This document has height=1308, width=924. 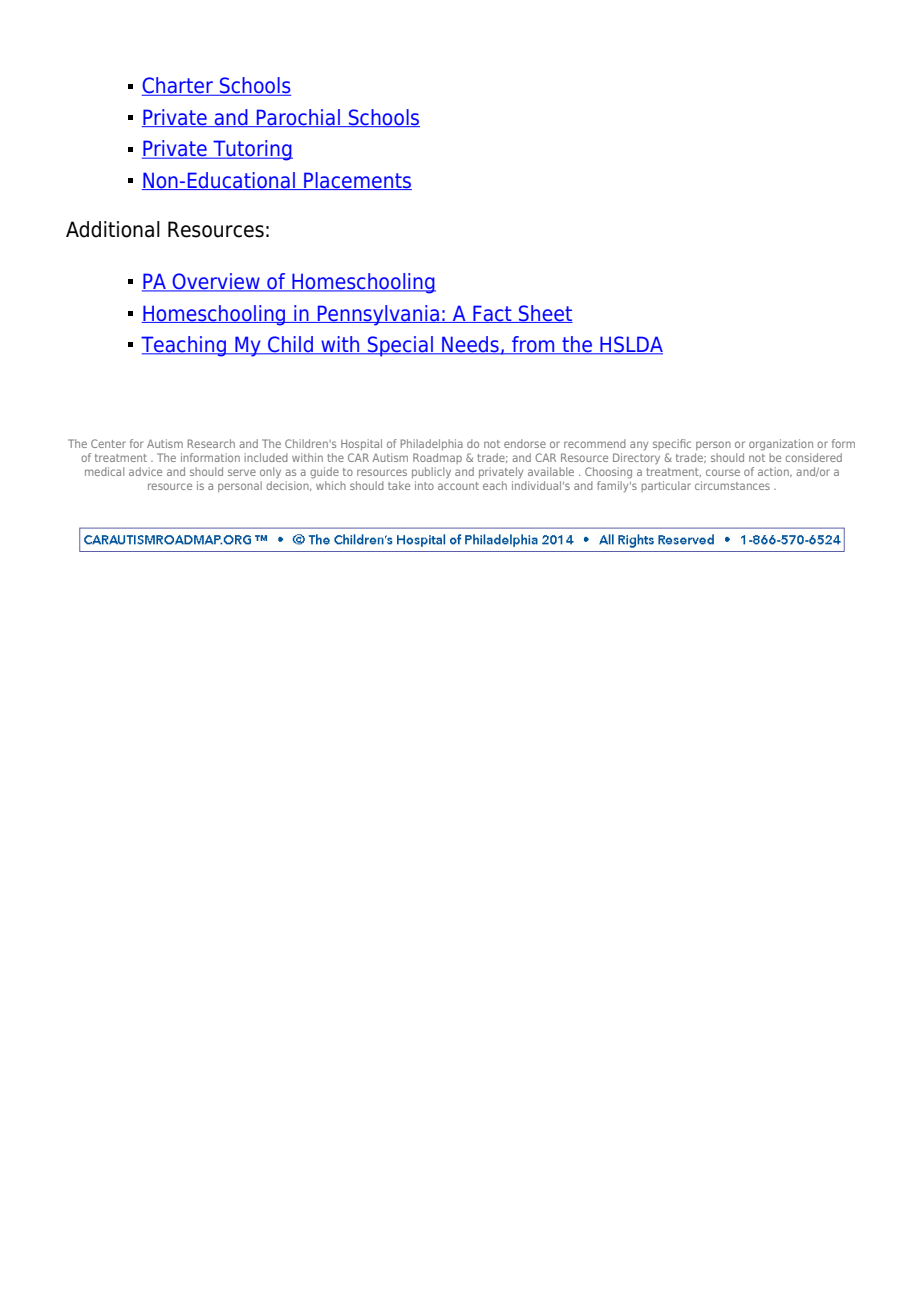 What do you see at coordinates (145, 471) in the document?
I see `advice` at bounding box center [145, 471].
